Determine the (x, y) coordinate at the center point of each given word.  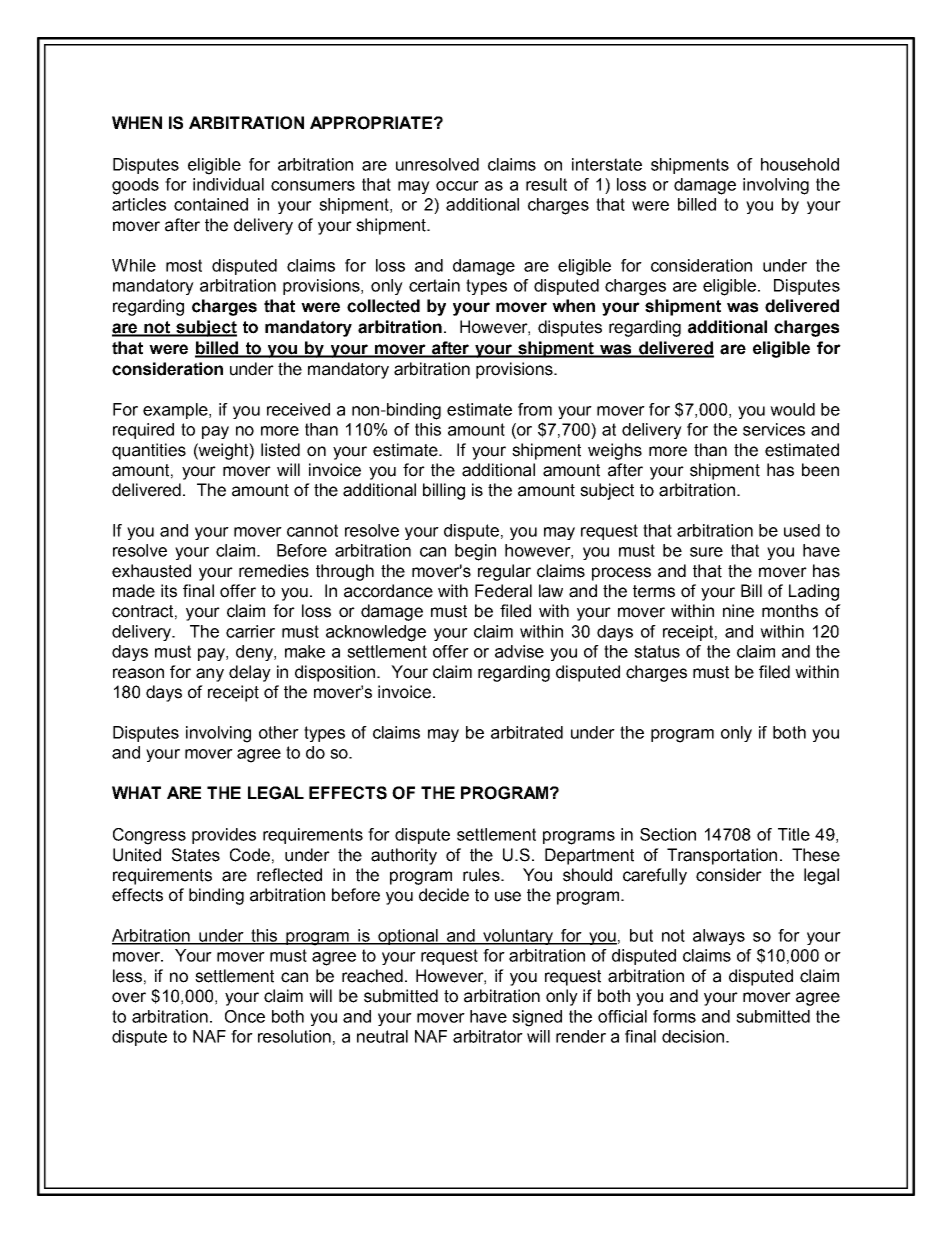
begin (475, 552)
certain (434, 285)
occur (457, 186)
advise (519, 651)
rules (482, 875)
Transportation (722, 856)
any (210, 675)
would (792, 409)
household (800, 164)
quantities (149, 451)
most (184, 265)
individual (228, 184)
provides (224, 836)
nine (738, 611)
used (802, 530)
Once (245, 1016)
